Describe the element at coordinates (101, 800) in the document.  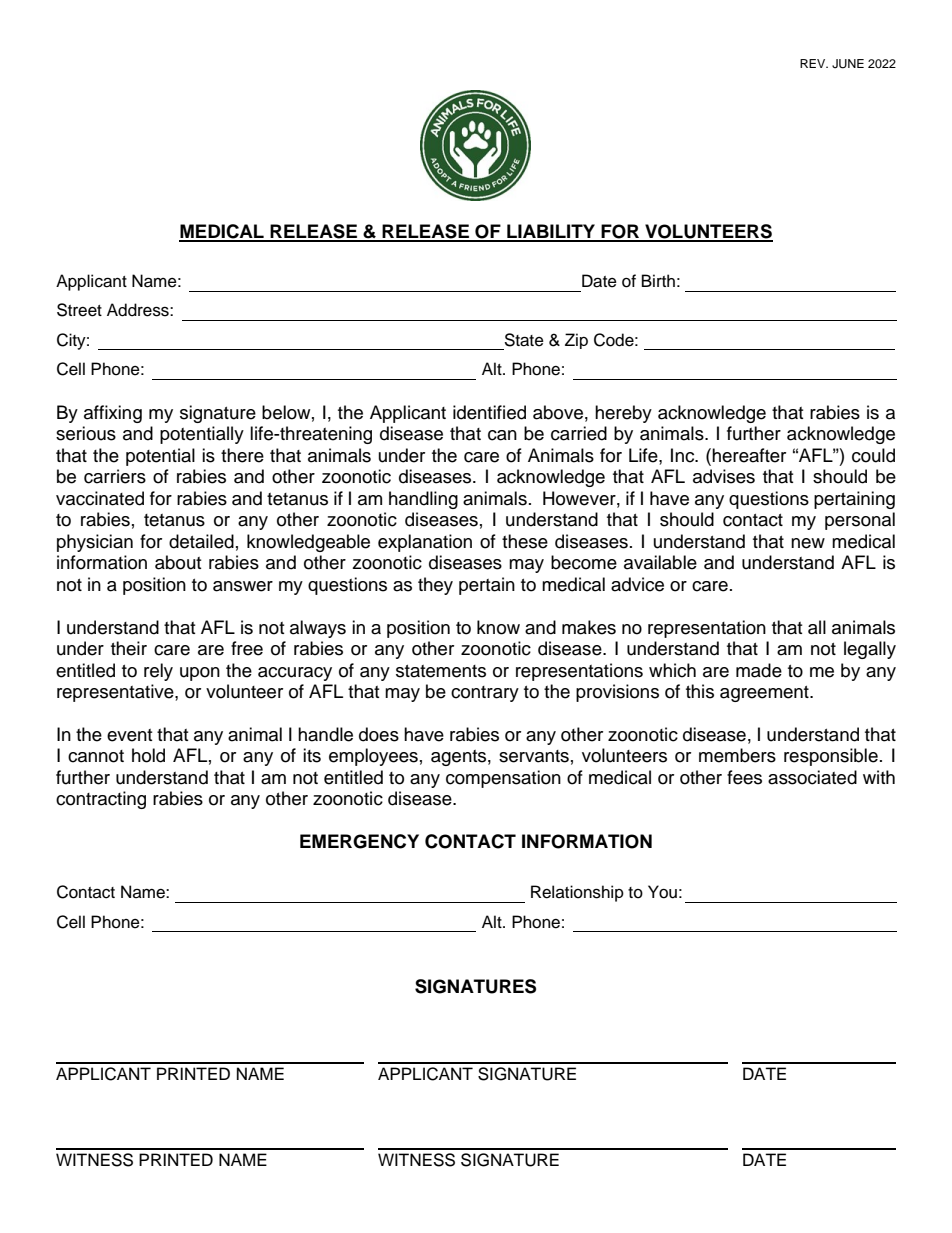
I see `contracting` at that location.
